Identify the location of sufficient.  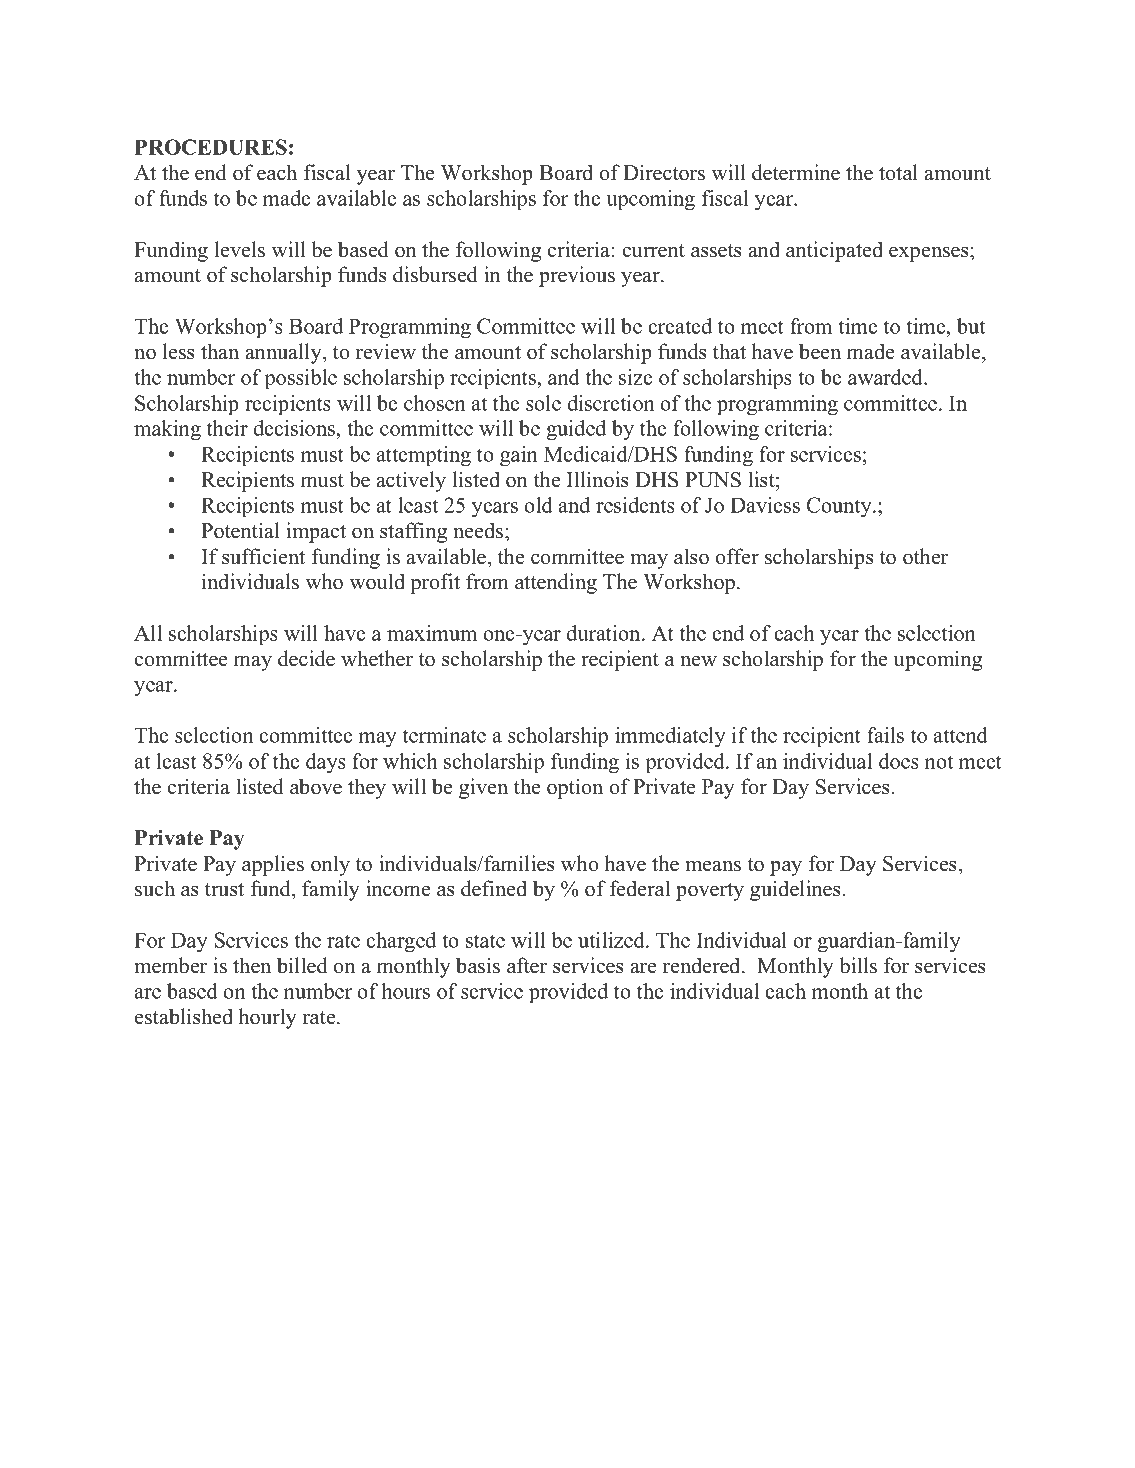
(263, 556).
